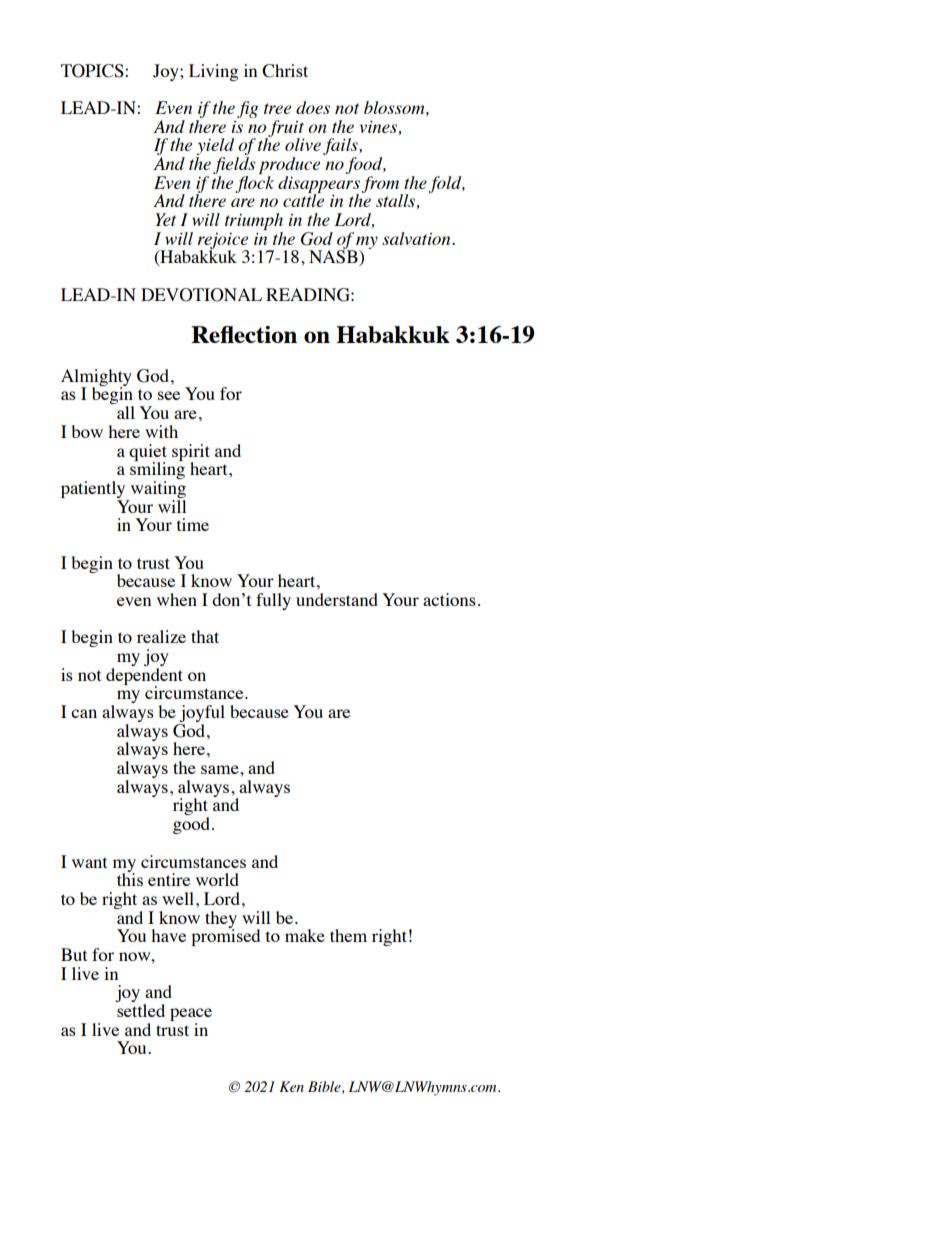  Describe the element at coordinates (93, 71) in the screenshot. I see `TOPICS` at that location.
